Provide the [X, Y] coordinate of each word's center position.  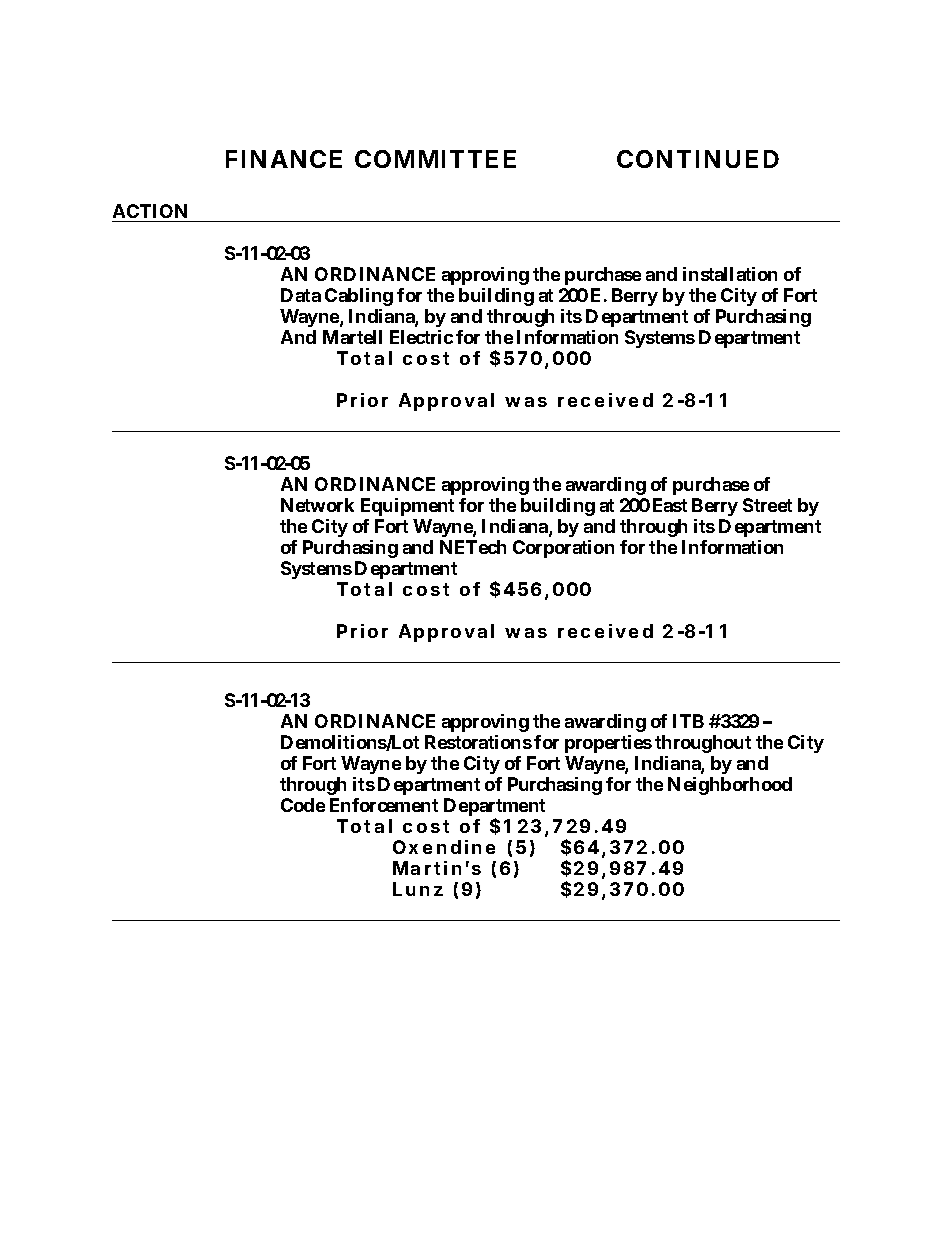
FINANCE [284, 159]
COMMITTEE [435, 159]
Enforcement [384, 805]
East [670, 505]
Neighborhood [730, 786]
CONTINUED [698, 159]
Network [317, 505]
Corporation [563, 549]
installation [730, 274]
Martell [352, 337]
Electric [421, 337]
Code [303, 805]
